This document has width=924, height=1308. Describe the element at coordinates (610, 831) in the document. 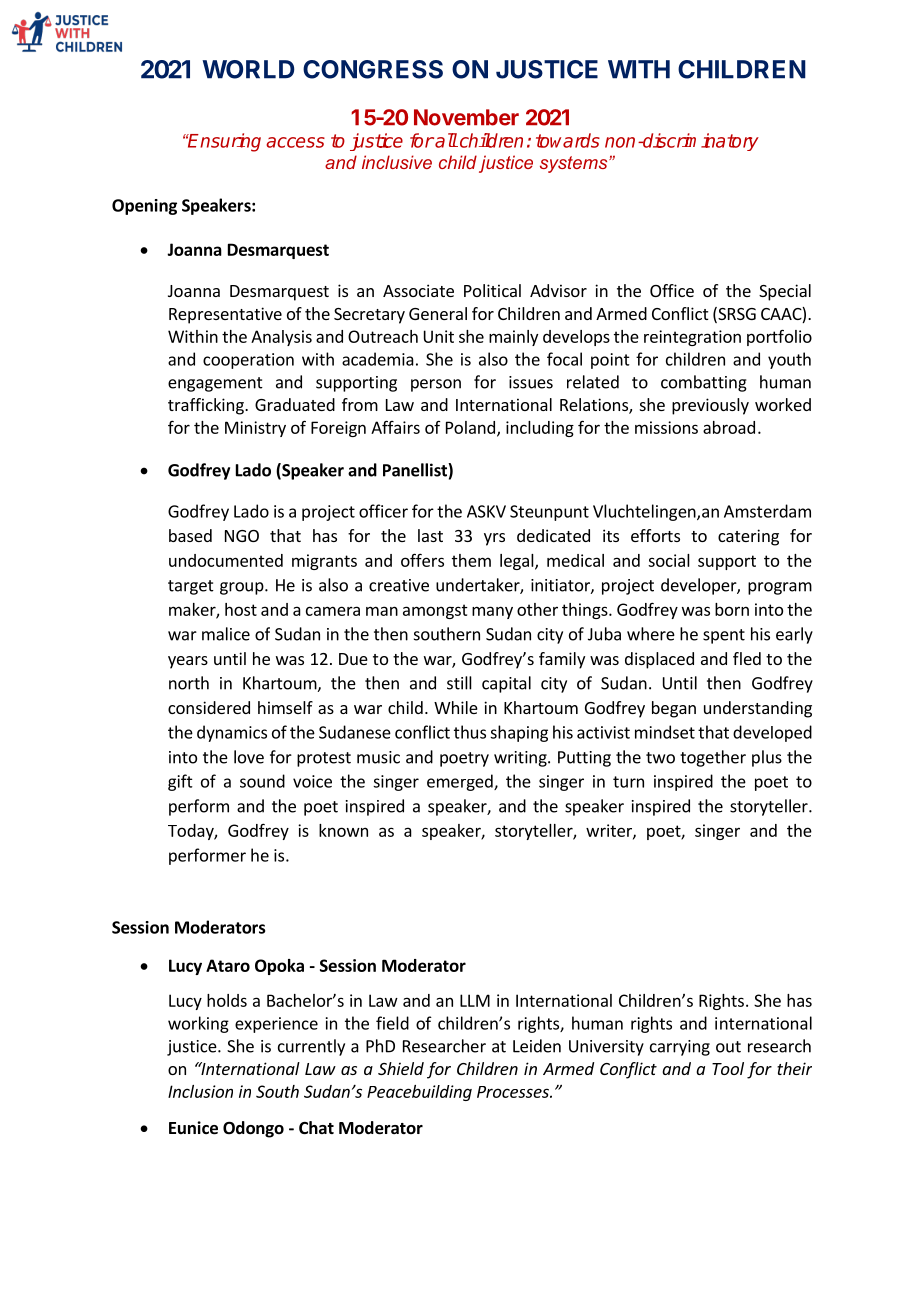

I see `writer` at that location.
